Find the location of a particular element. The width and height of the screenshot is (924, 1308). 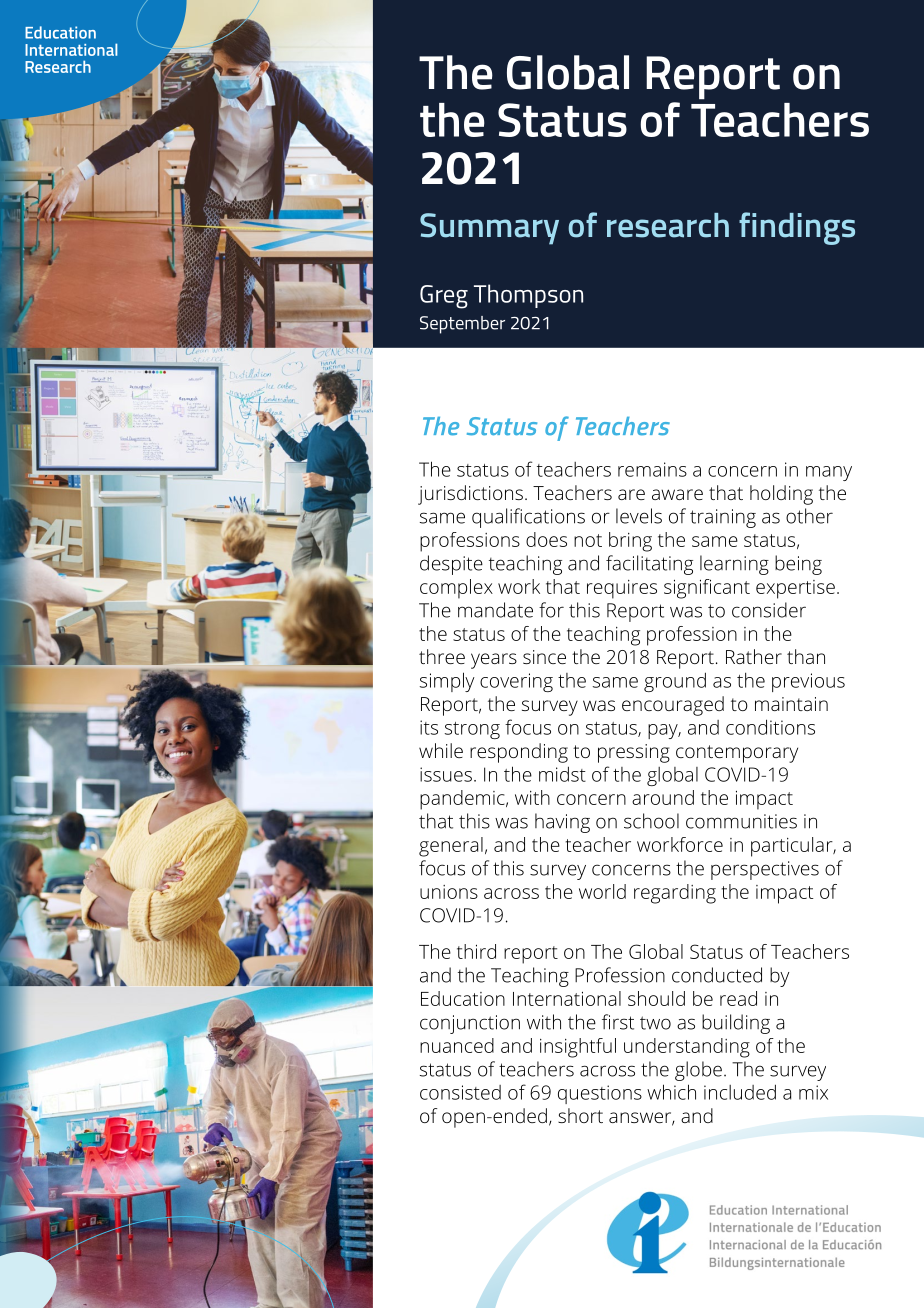

questions is located at coordinates (600, 1094).
